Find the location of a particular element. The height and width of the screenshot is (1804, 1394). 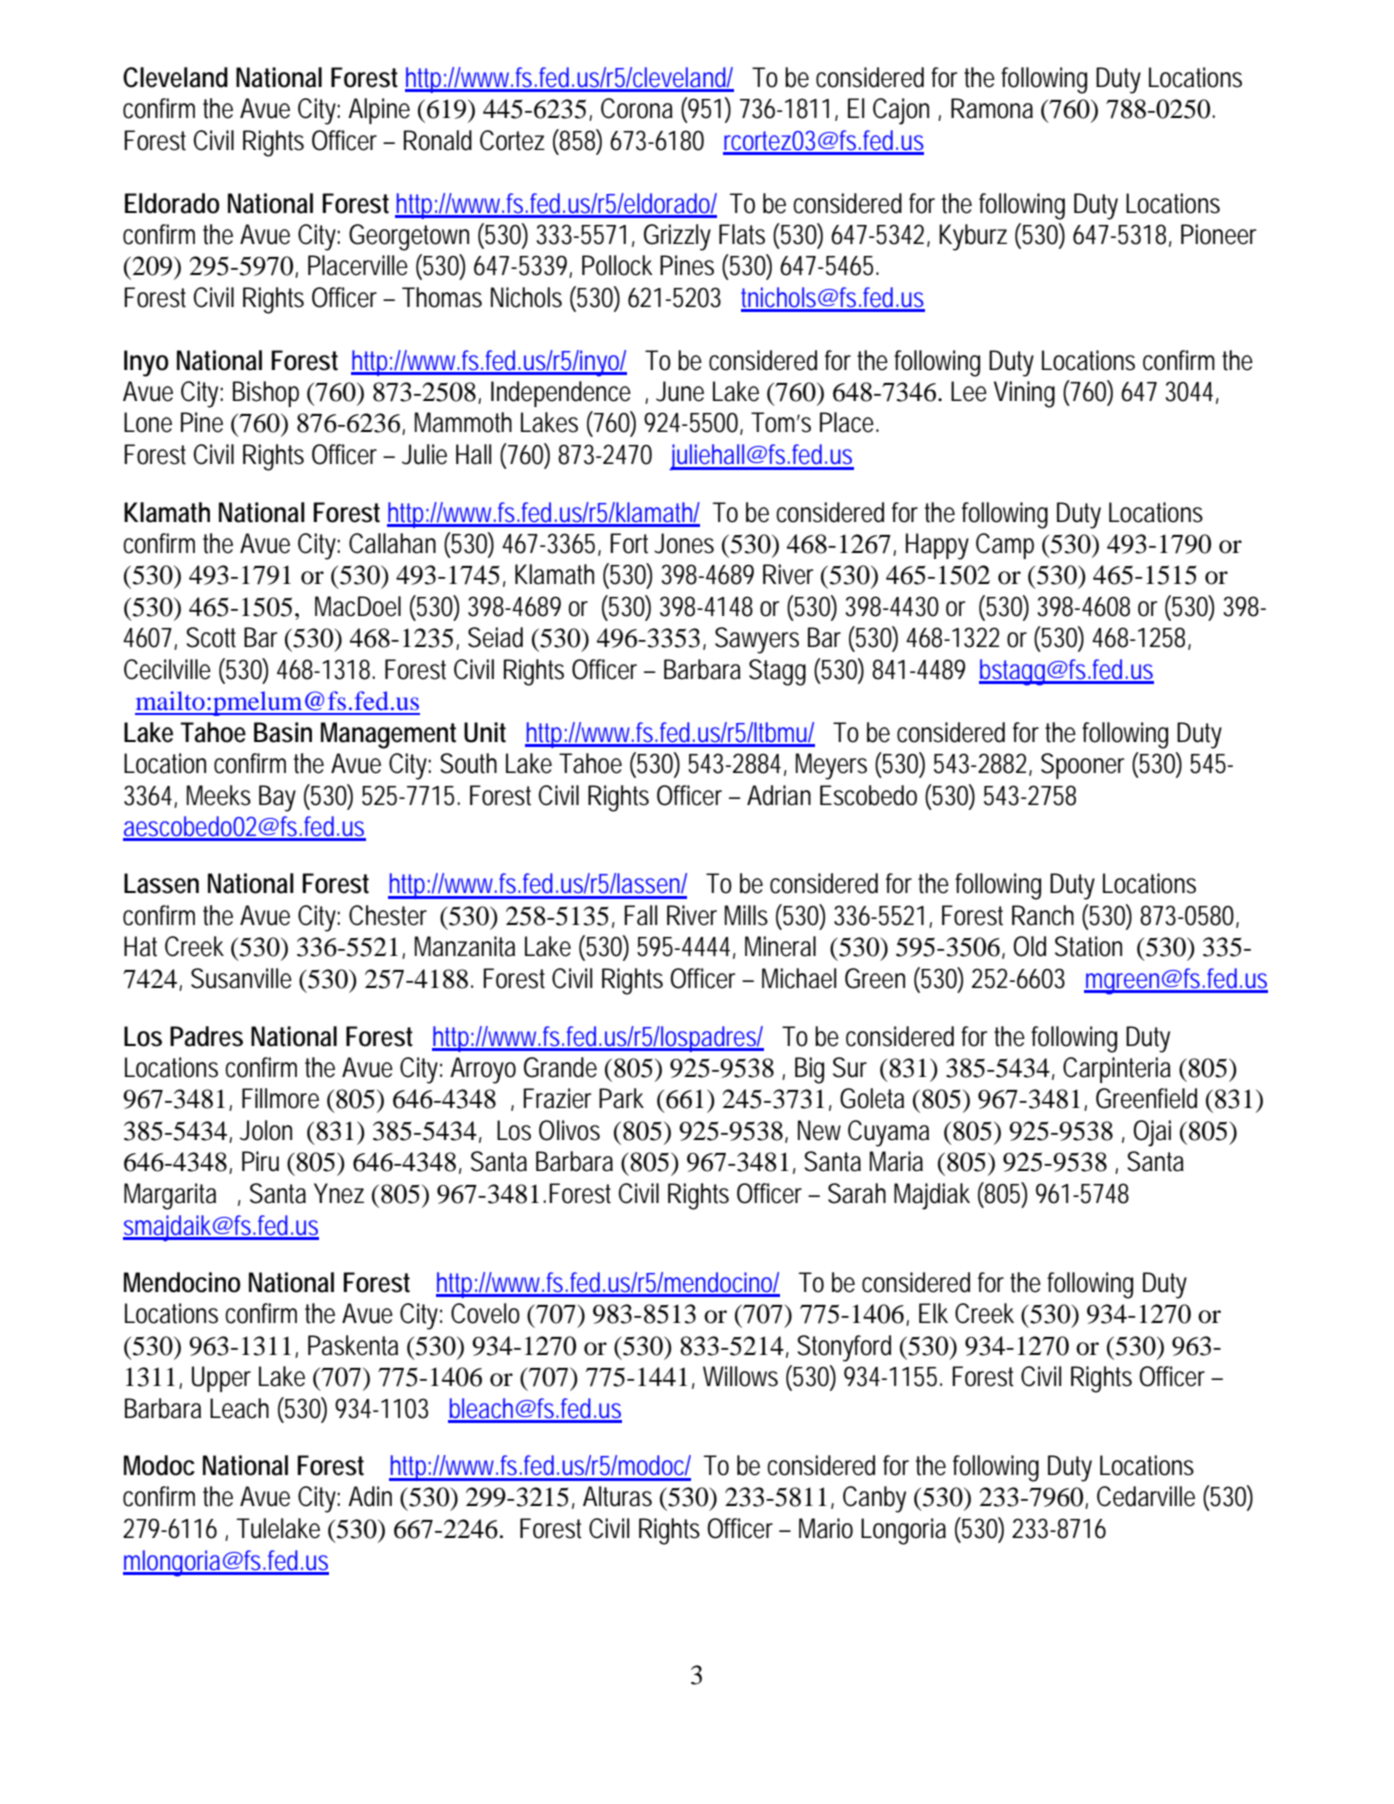

Ronald is located at coordinates (438, 140).
